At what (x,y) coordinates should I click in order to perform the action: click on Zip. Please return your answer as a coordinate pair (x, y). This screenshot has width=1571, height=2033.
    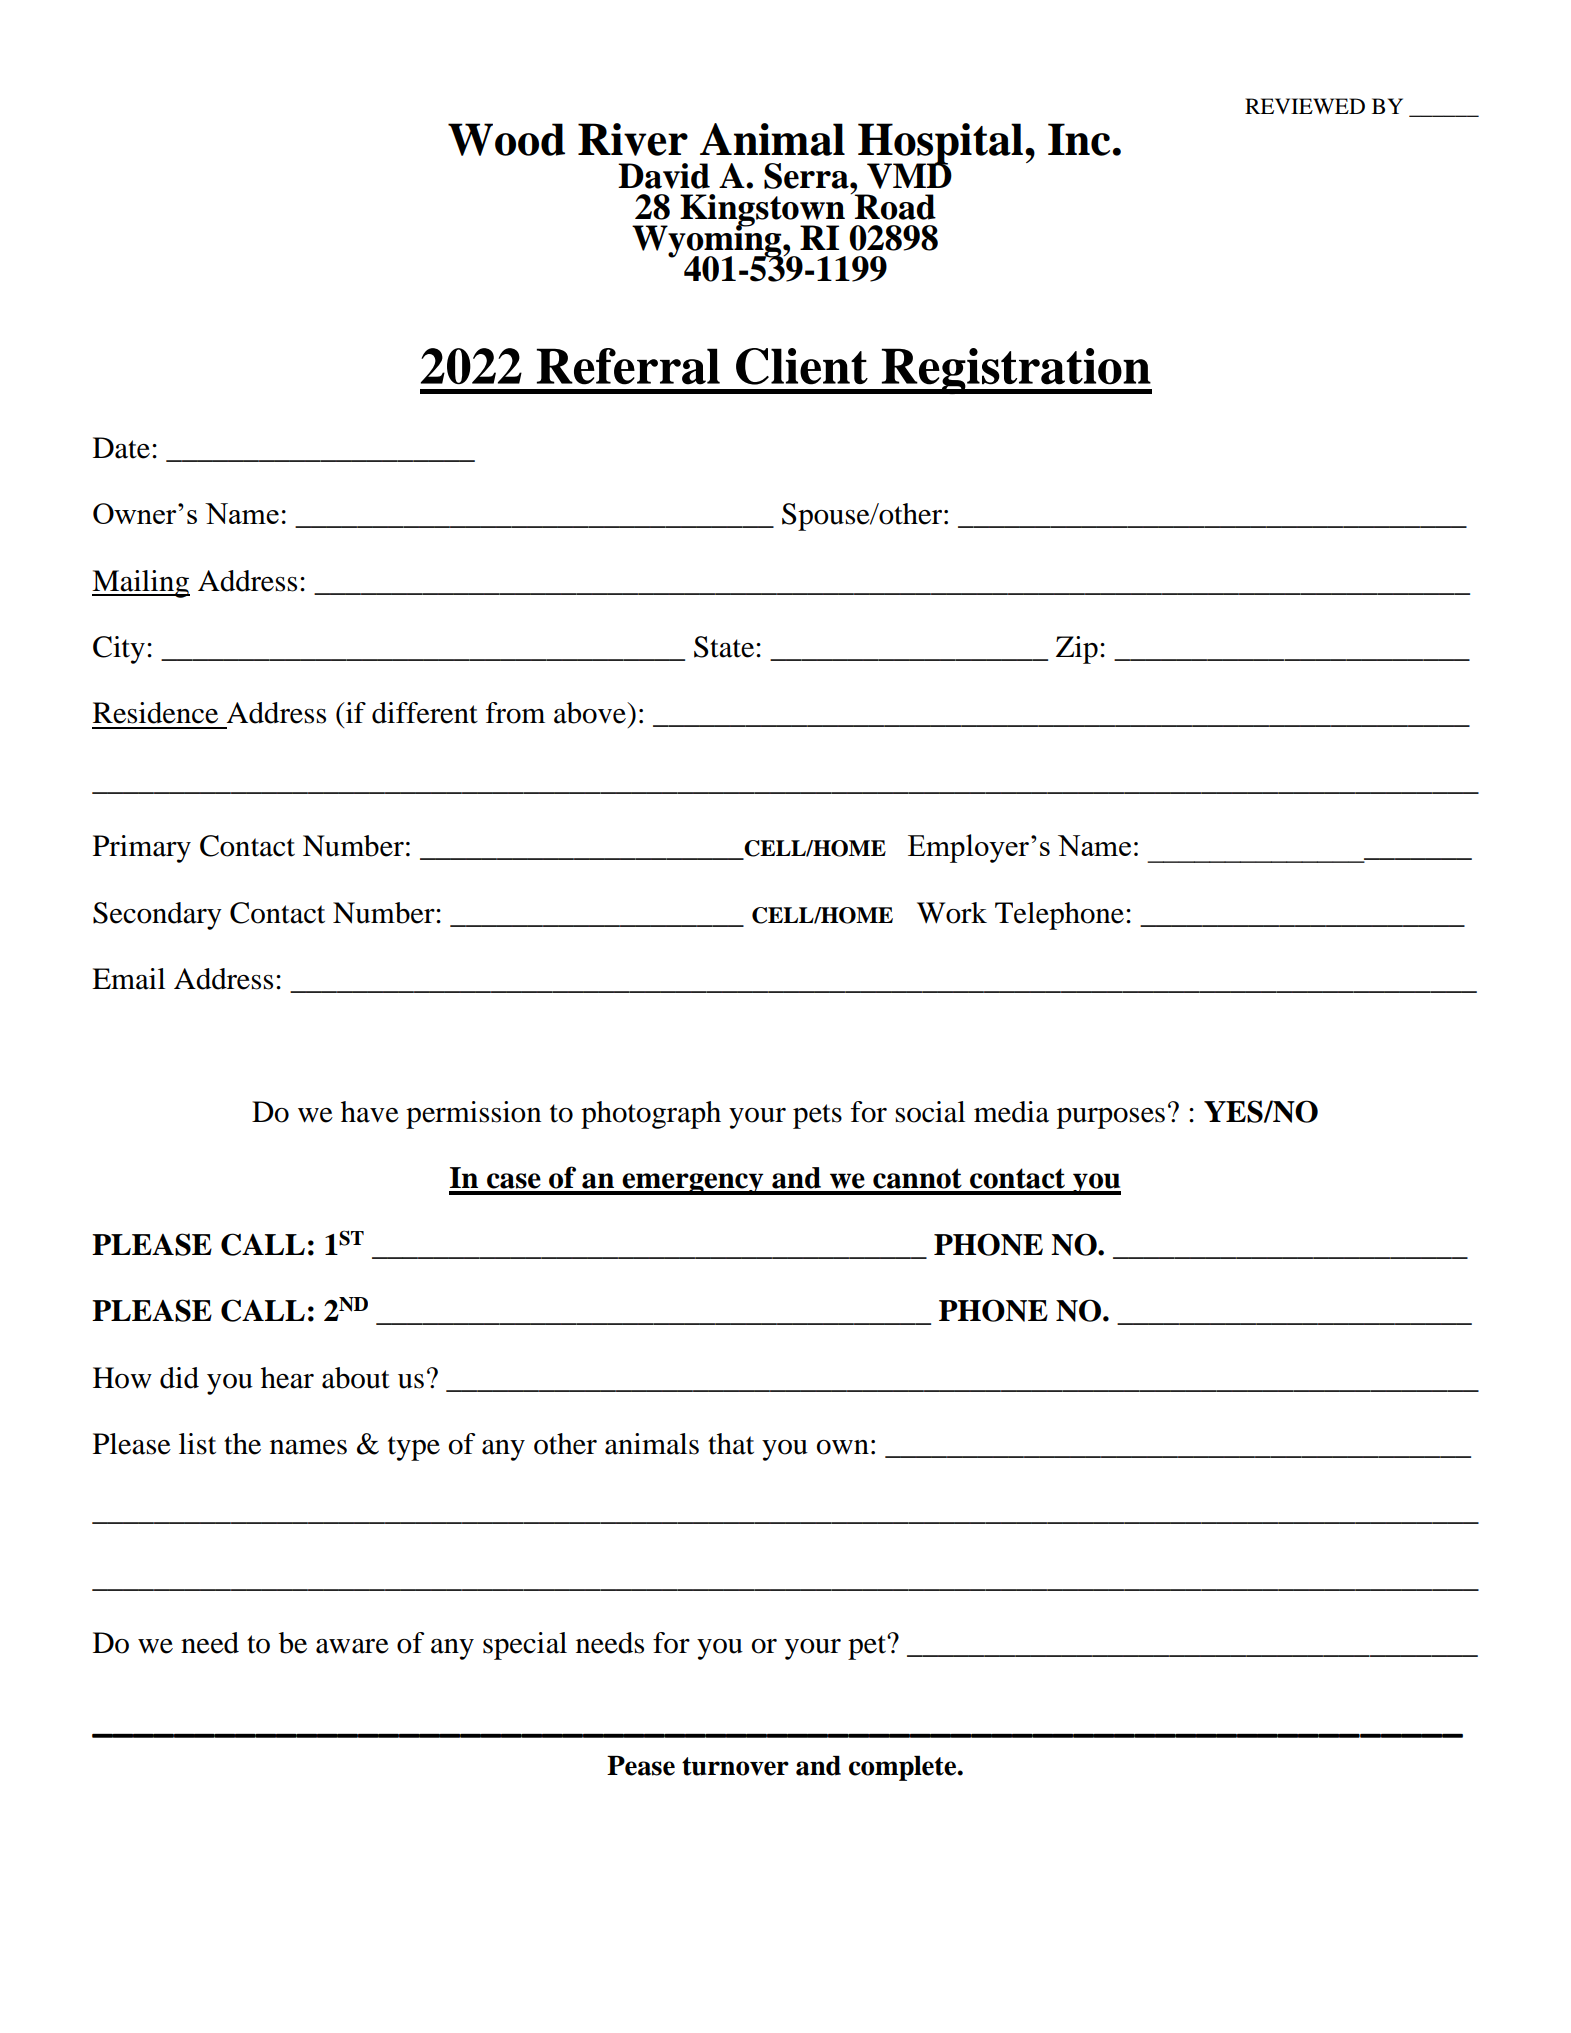
    Looking at the image, I should click on (1077, 650).
